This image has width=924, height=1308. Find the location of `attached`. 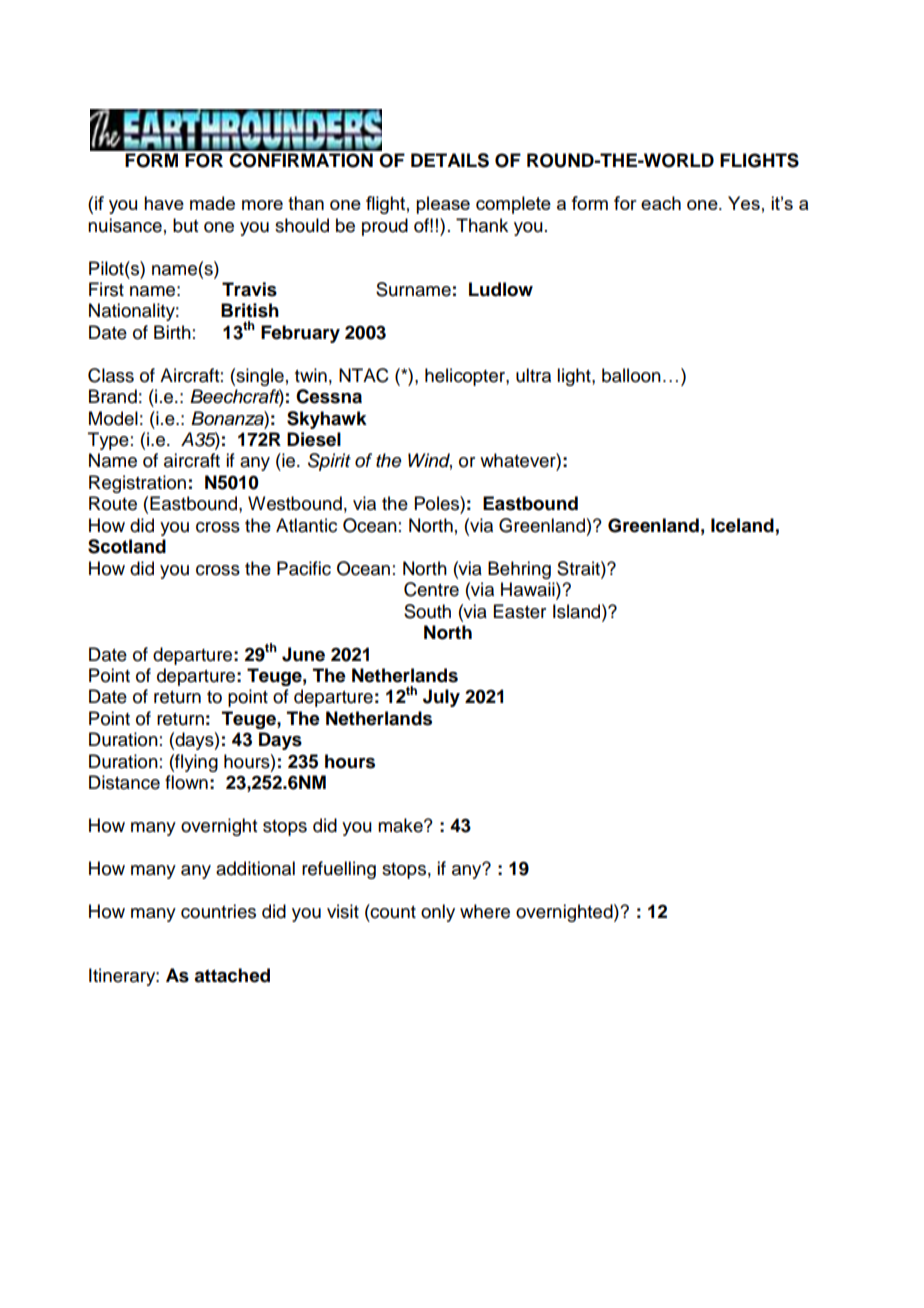

attached is located at coordinates (232, 975).
